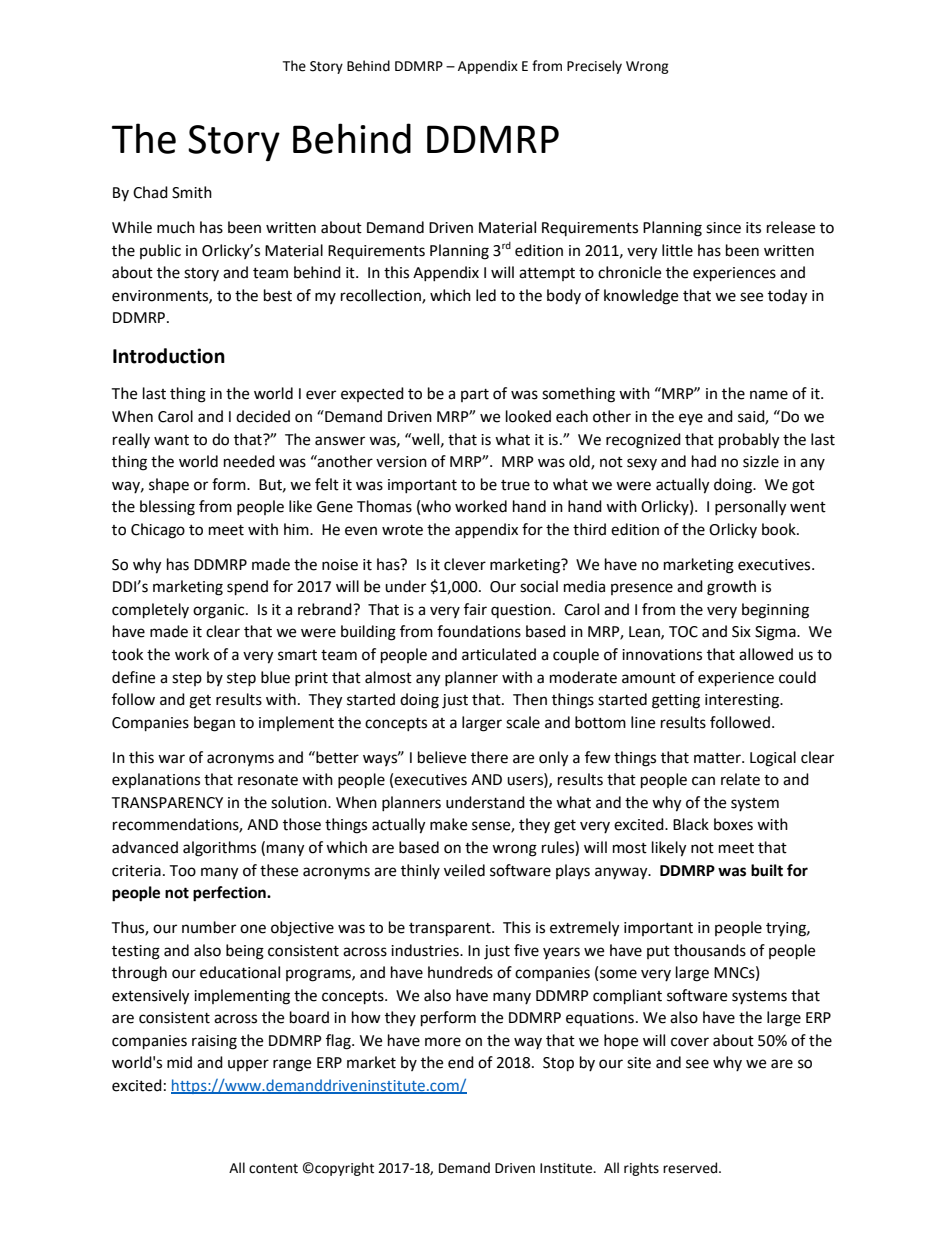 The image size is (952, 1233). I want to click on make, so click(448, 824).
